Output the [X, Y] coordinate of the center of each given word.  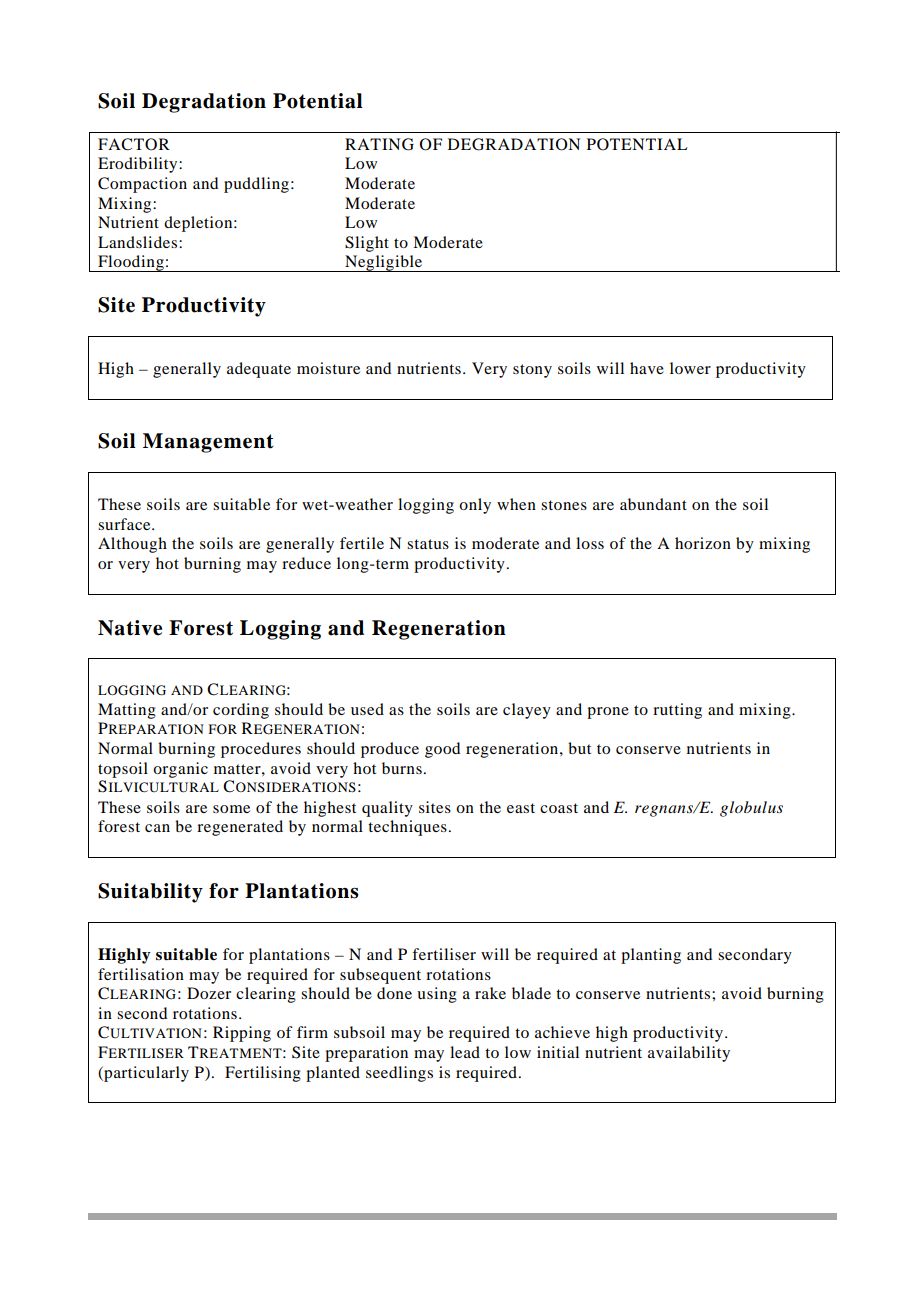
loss [590, 543]
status [428, 544]
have [647, 368]
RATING [379, 144]
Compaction [142, 185]
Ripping [242, 1034]
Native [130, 628]
